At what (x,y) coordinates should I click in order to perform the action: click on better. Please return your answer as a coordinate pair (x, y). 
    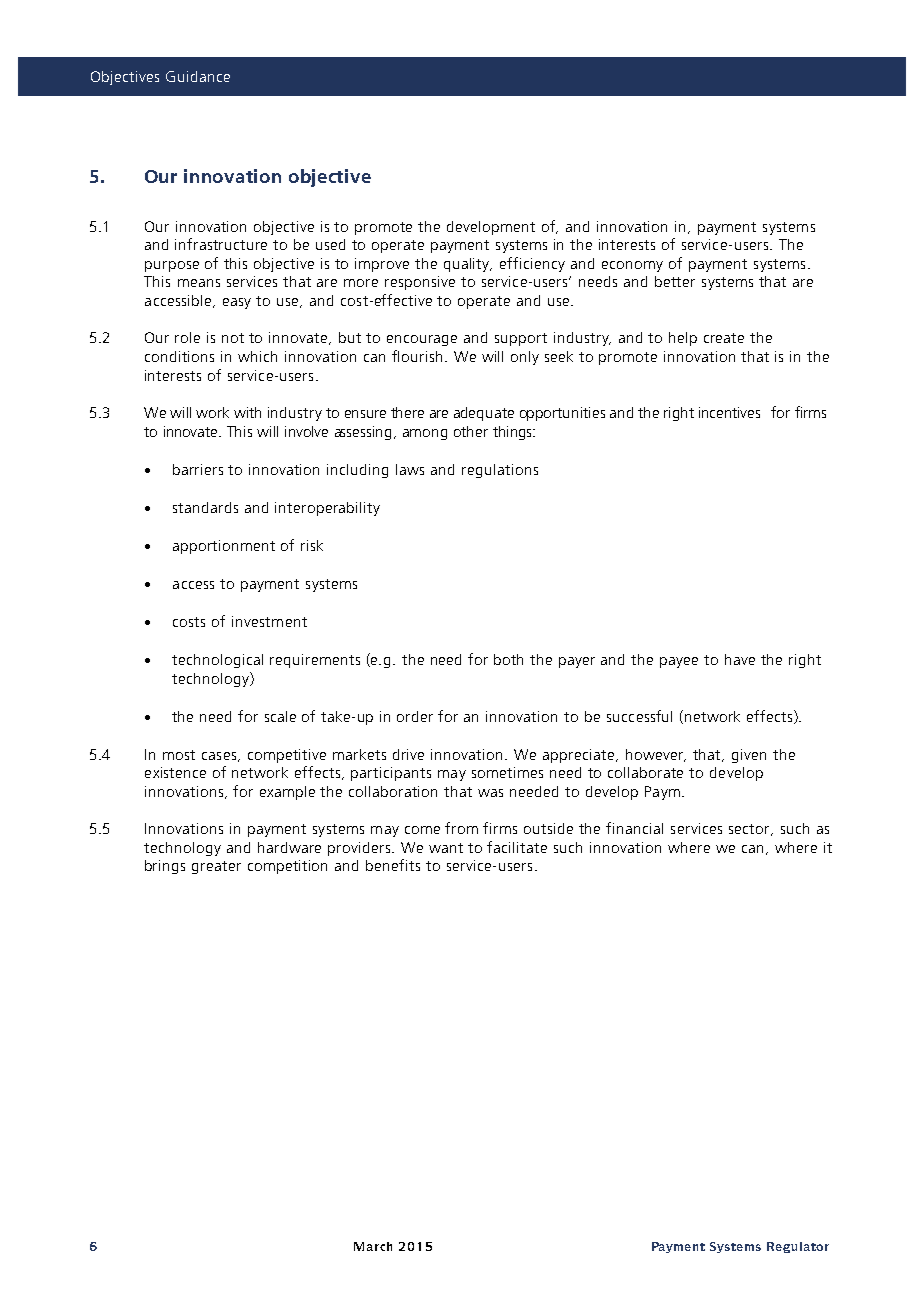
    Looking at the image, I should click on (675, 281).
